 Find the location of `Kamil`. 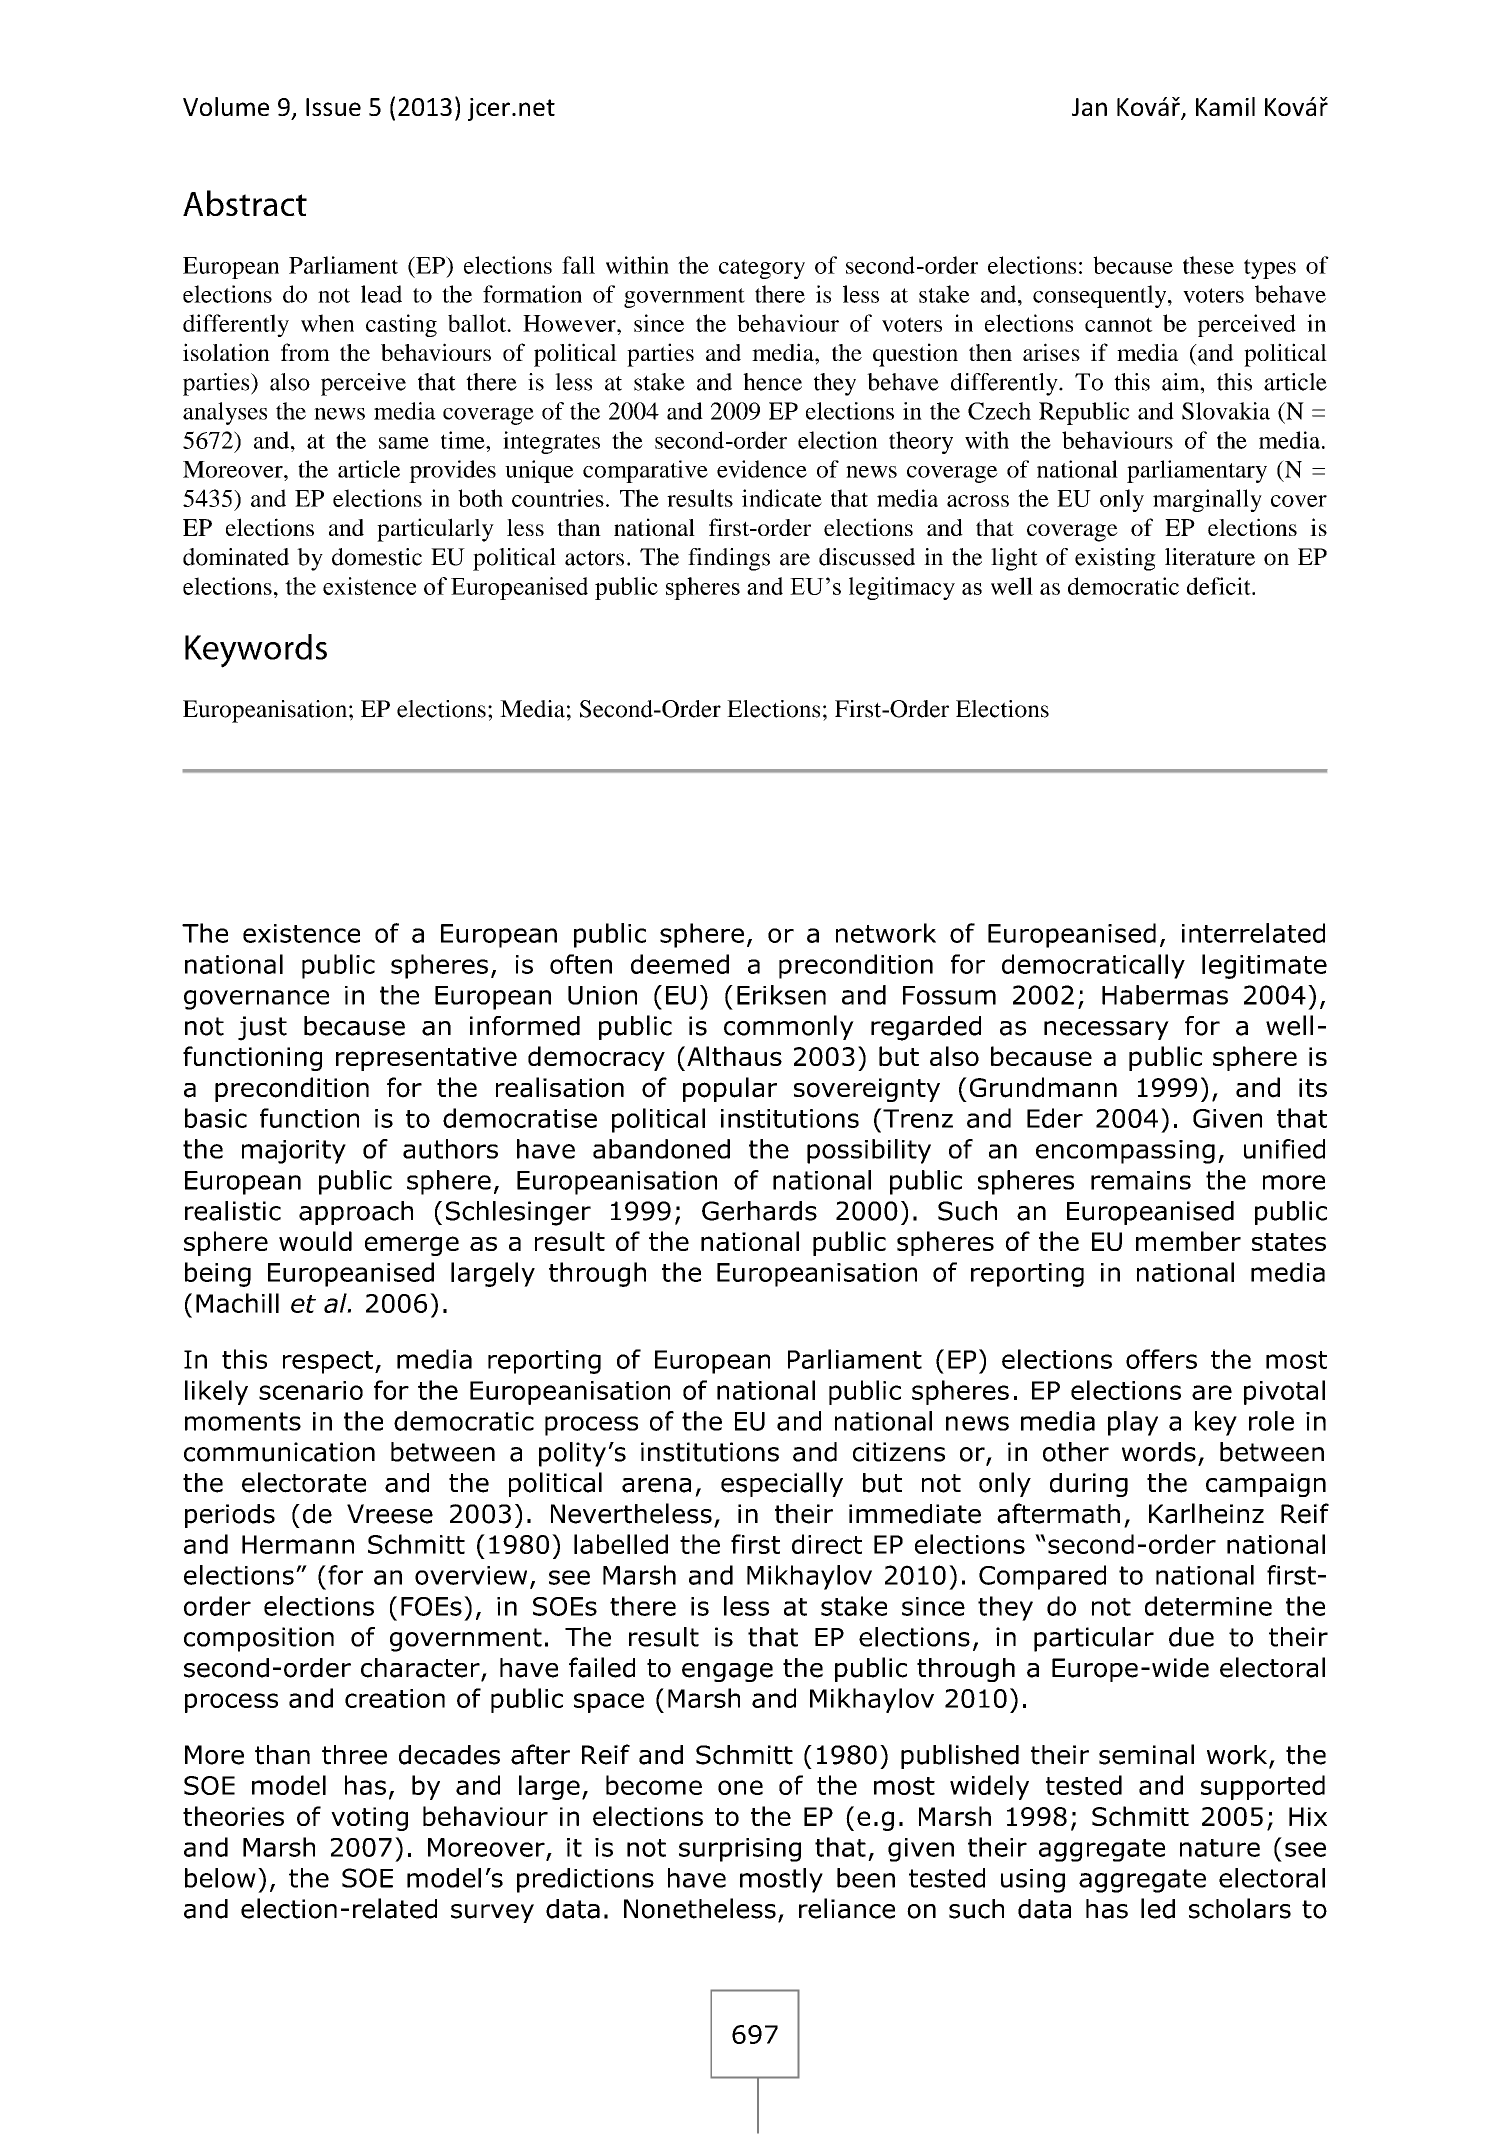

Kamil is located at coordinates (1225, 106).
